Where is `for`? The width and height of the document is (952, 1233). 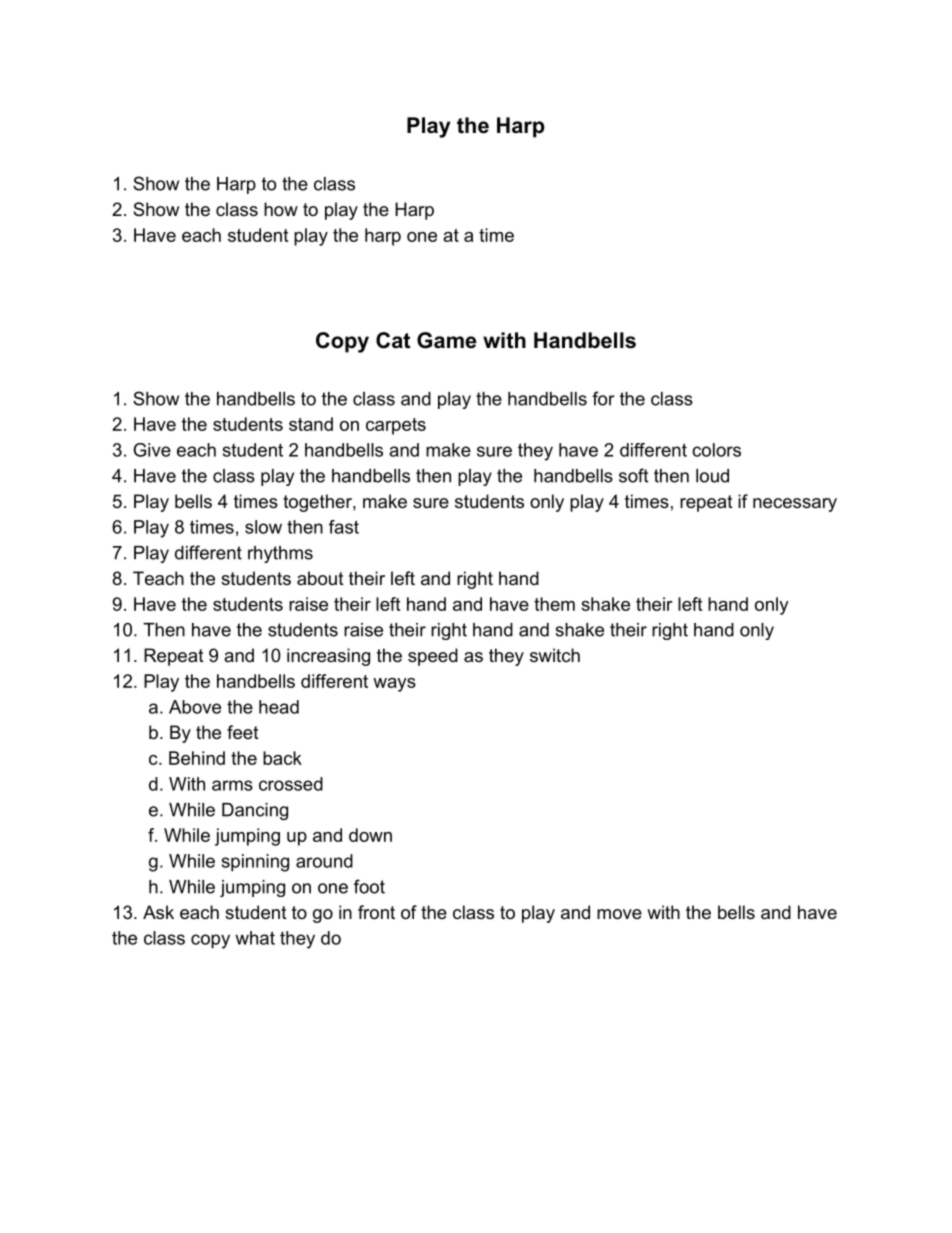 for is located at coordinates (603, 398).
